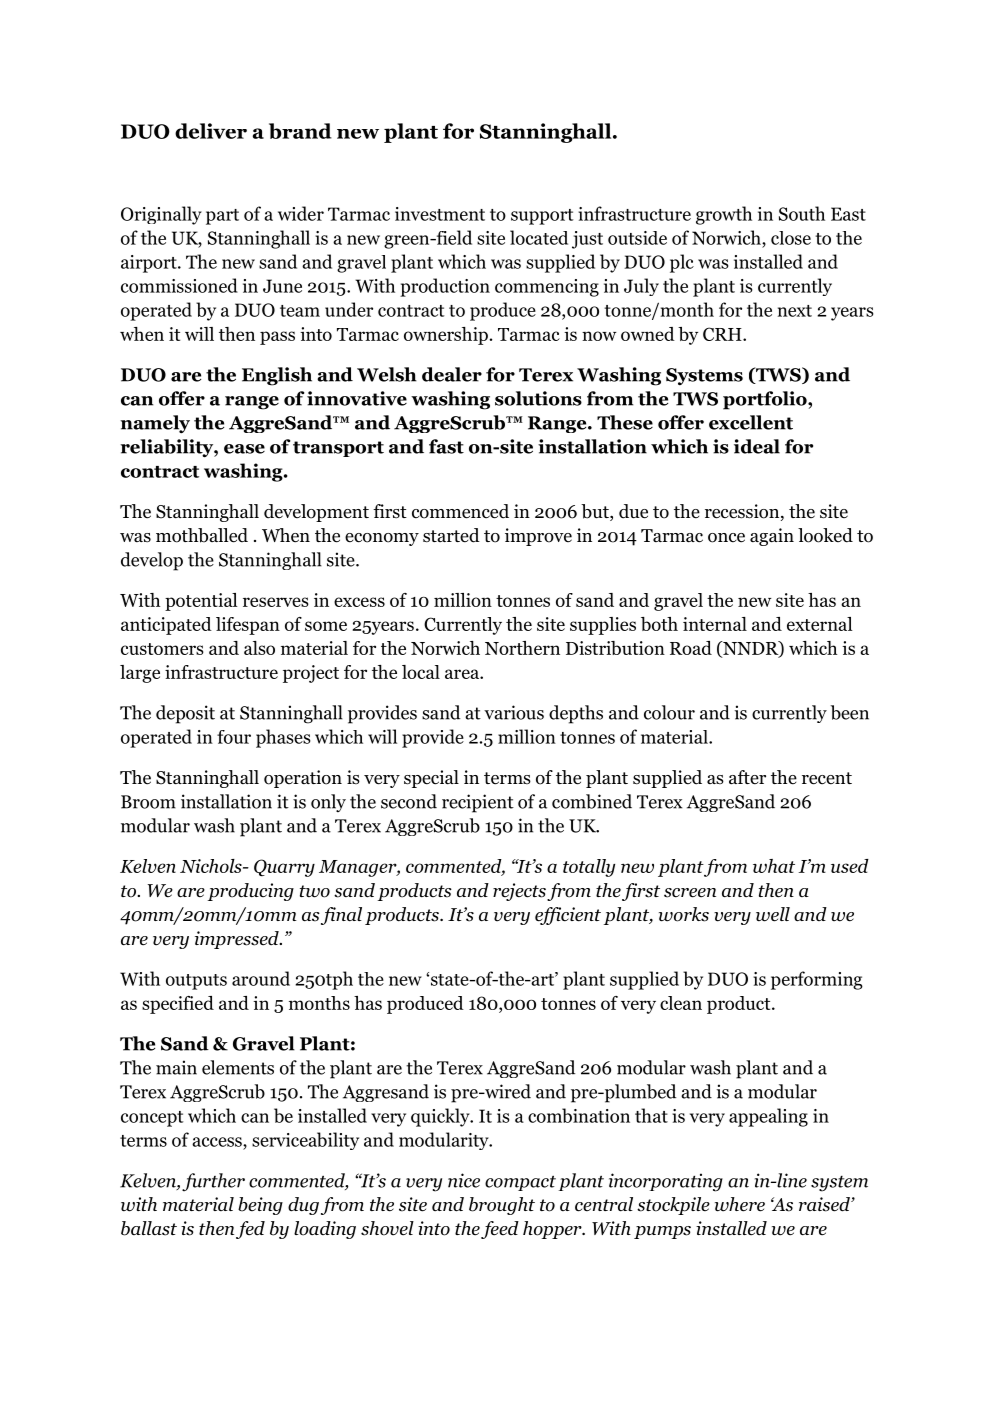 The image size is (994, 1406). What do you see at coordinates (213, 1182) in the page?
I see `further` at bounding box center [213, 1182].
